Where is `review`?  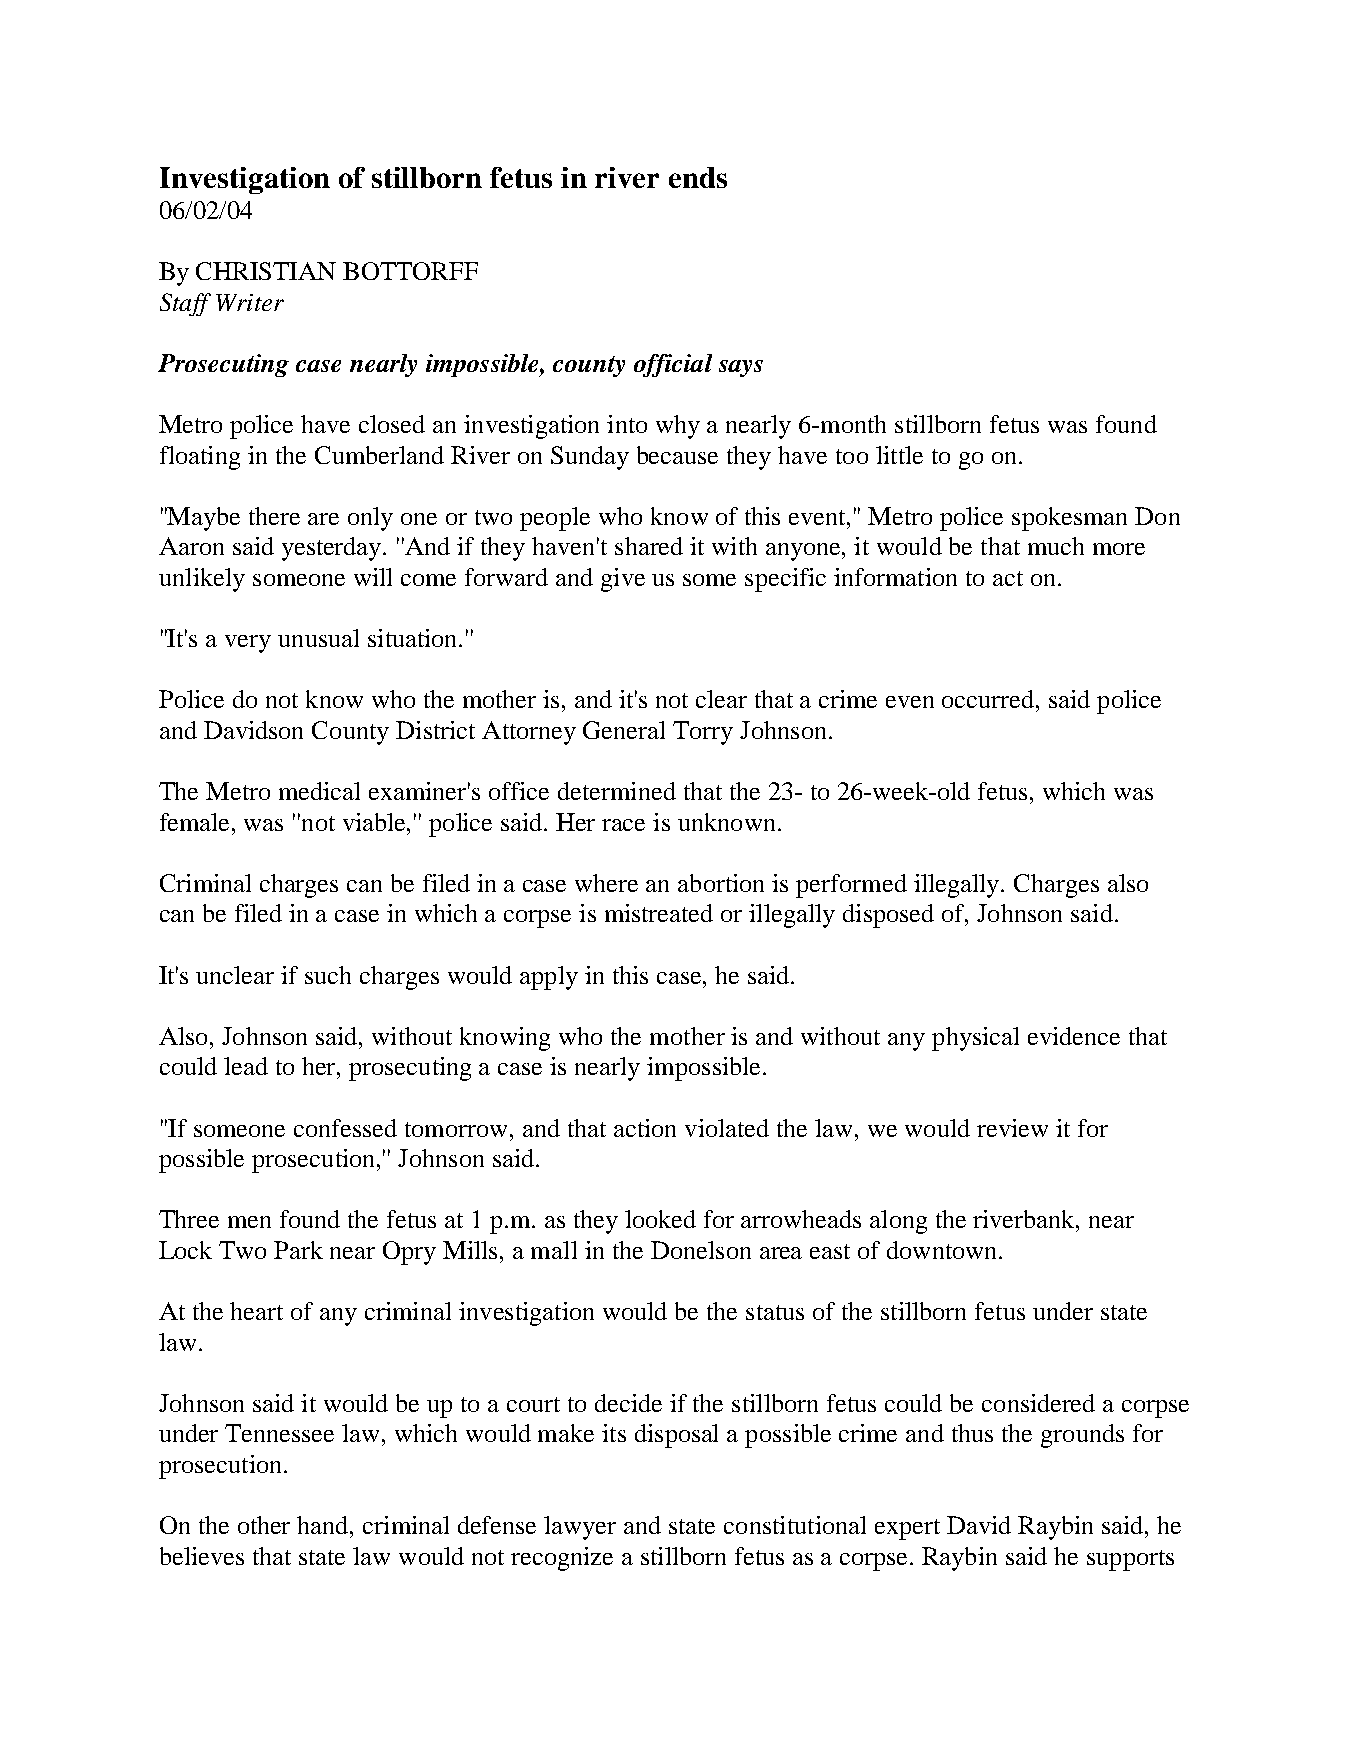 review is located at coordinates (1012, 1128).
